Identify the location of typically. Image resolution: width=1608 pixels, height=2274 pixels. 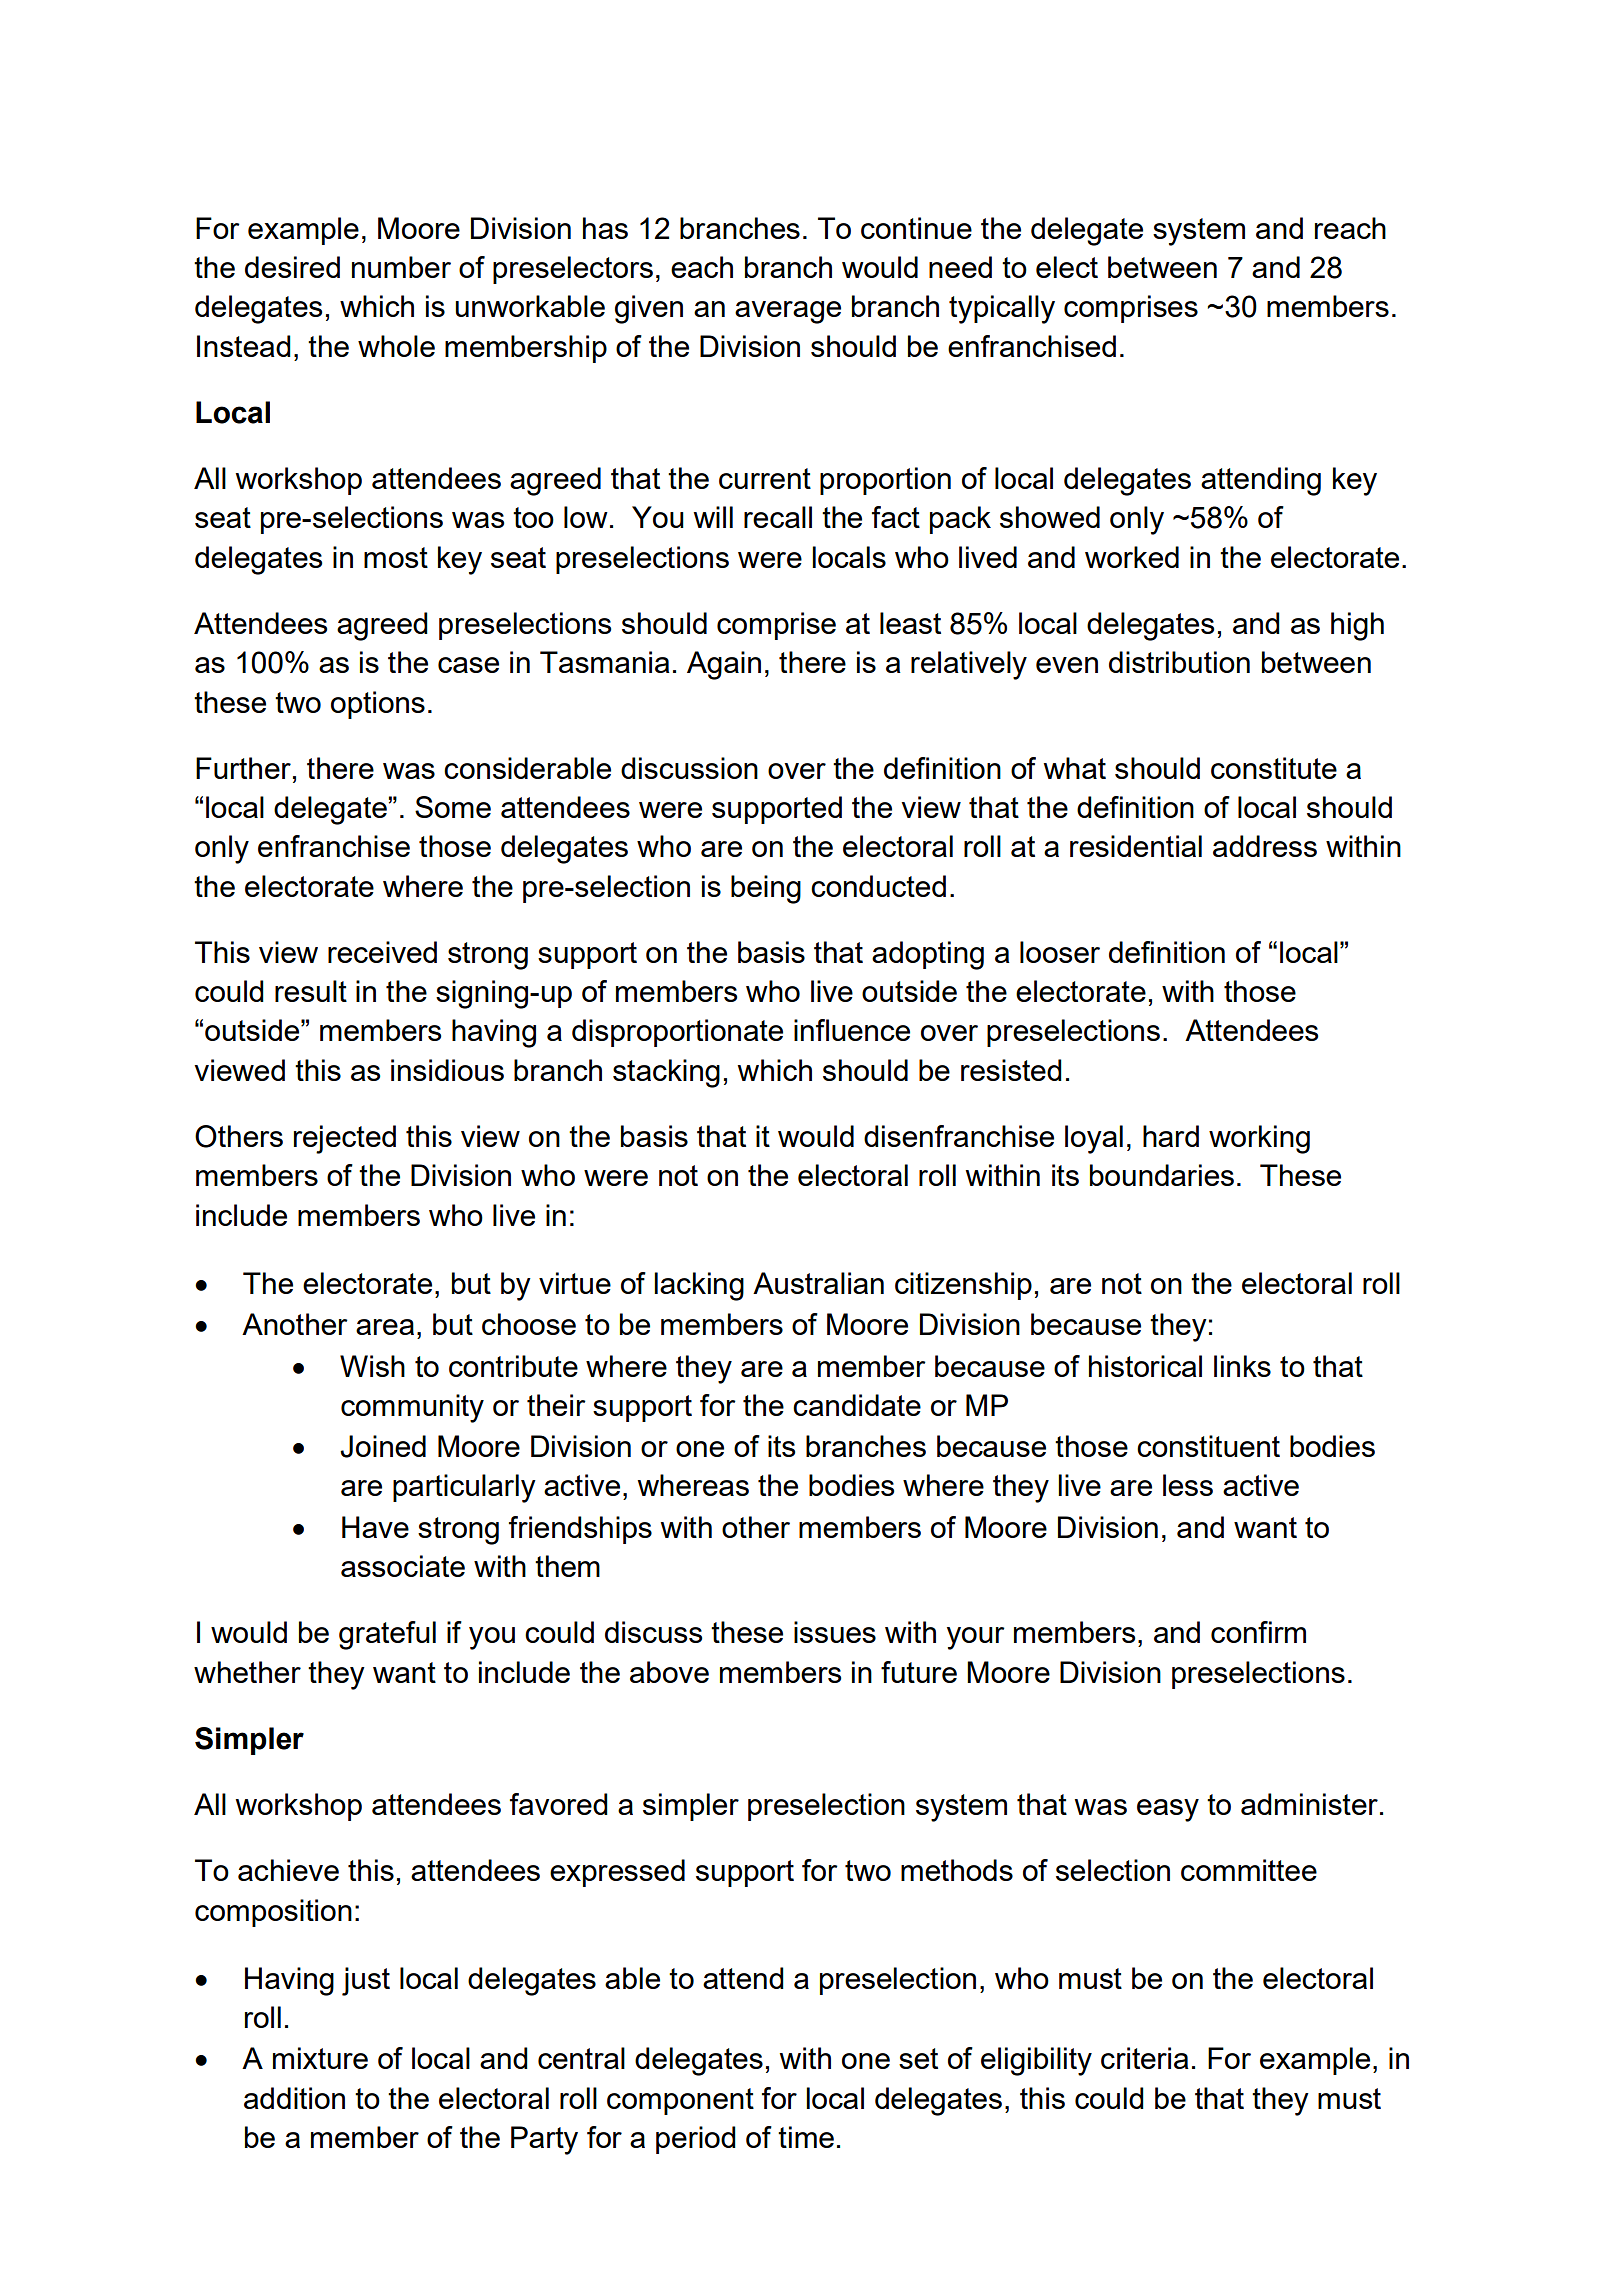
(1002, 309).
